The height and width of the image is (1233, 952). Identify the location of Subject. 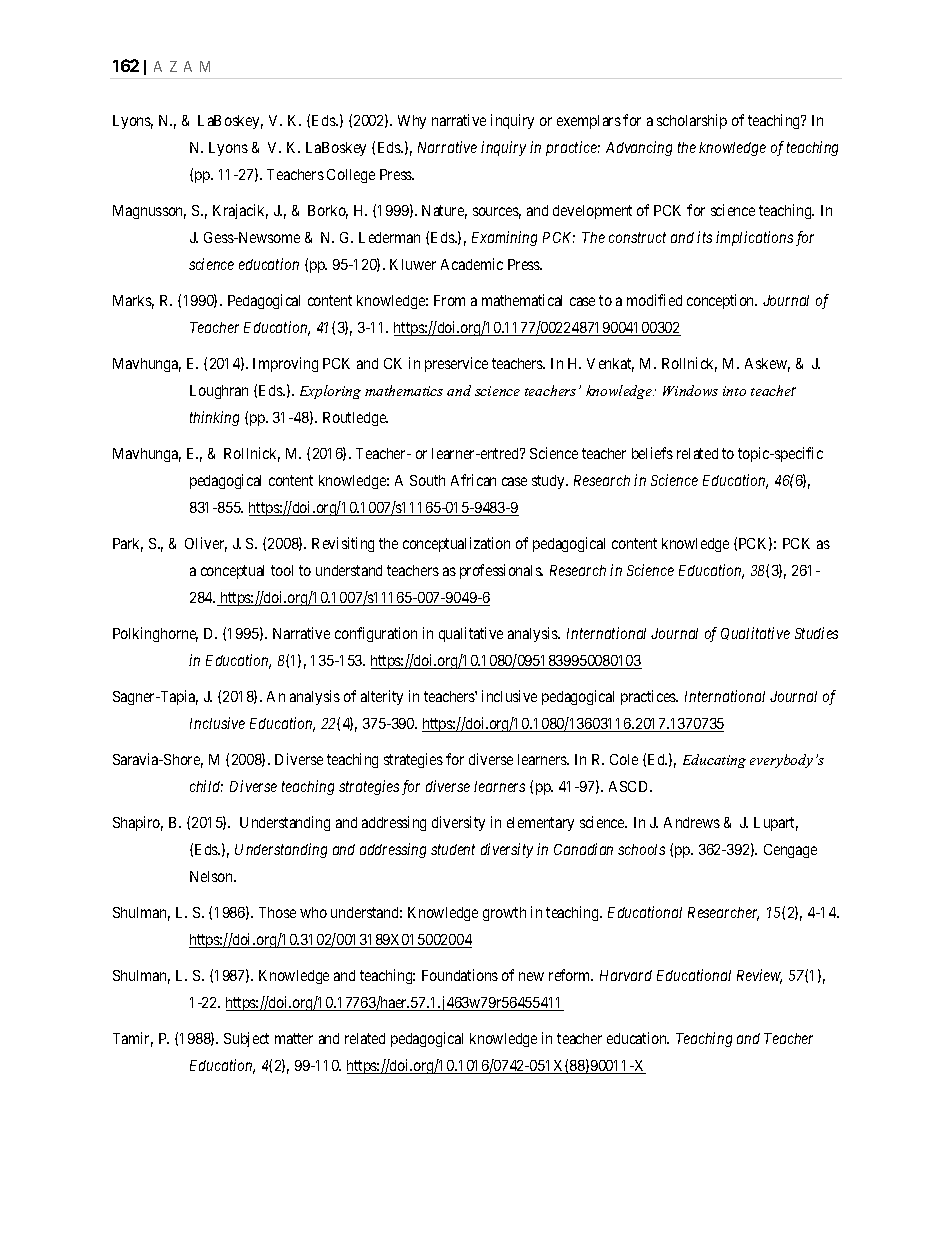
(246, 1039).
